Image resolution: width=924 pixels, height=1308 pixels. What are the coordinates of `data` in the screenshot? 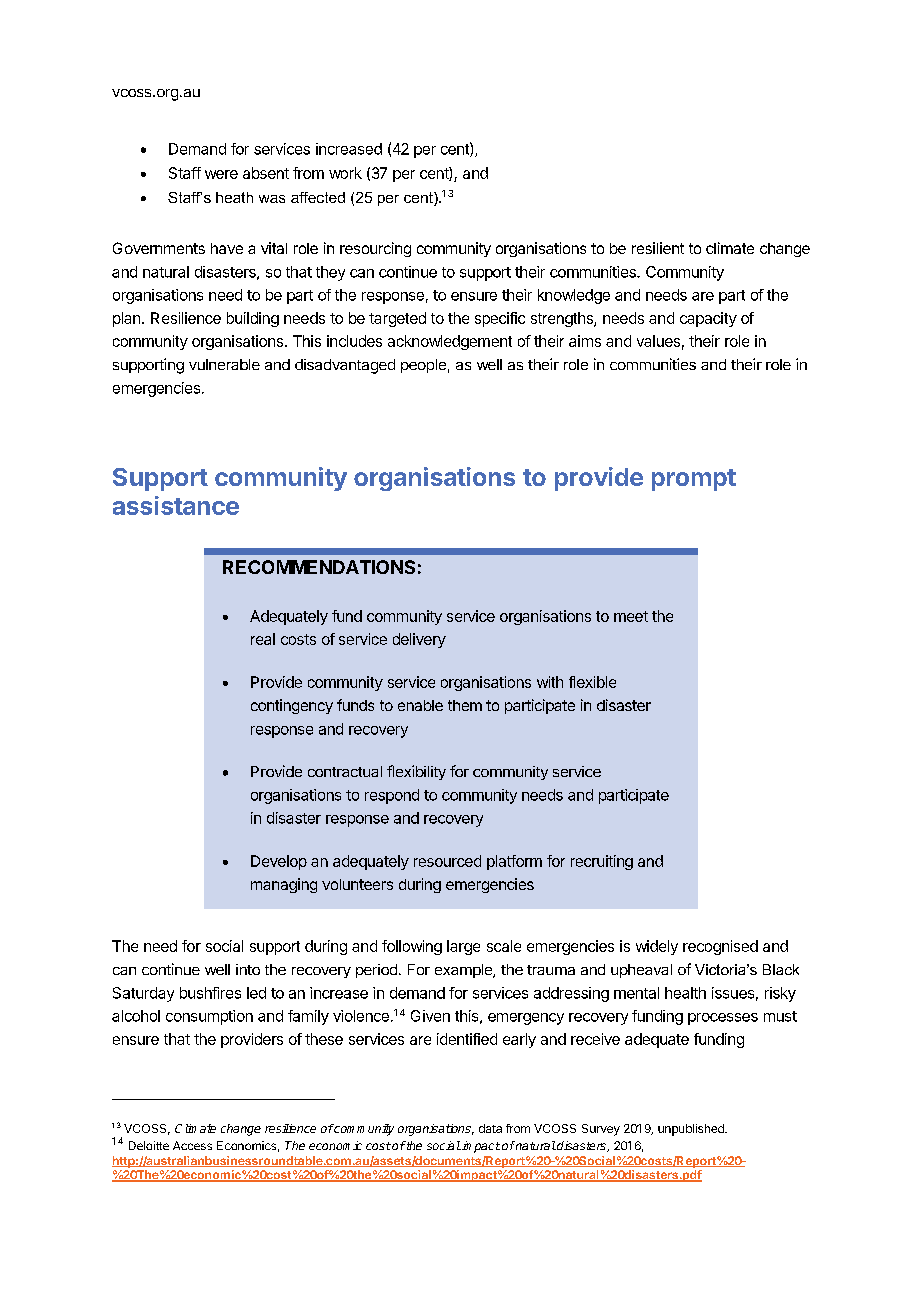 It's located at (490, 1128).
